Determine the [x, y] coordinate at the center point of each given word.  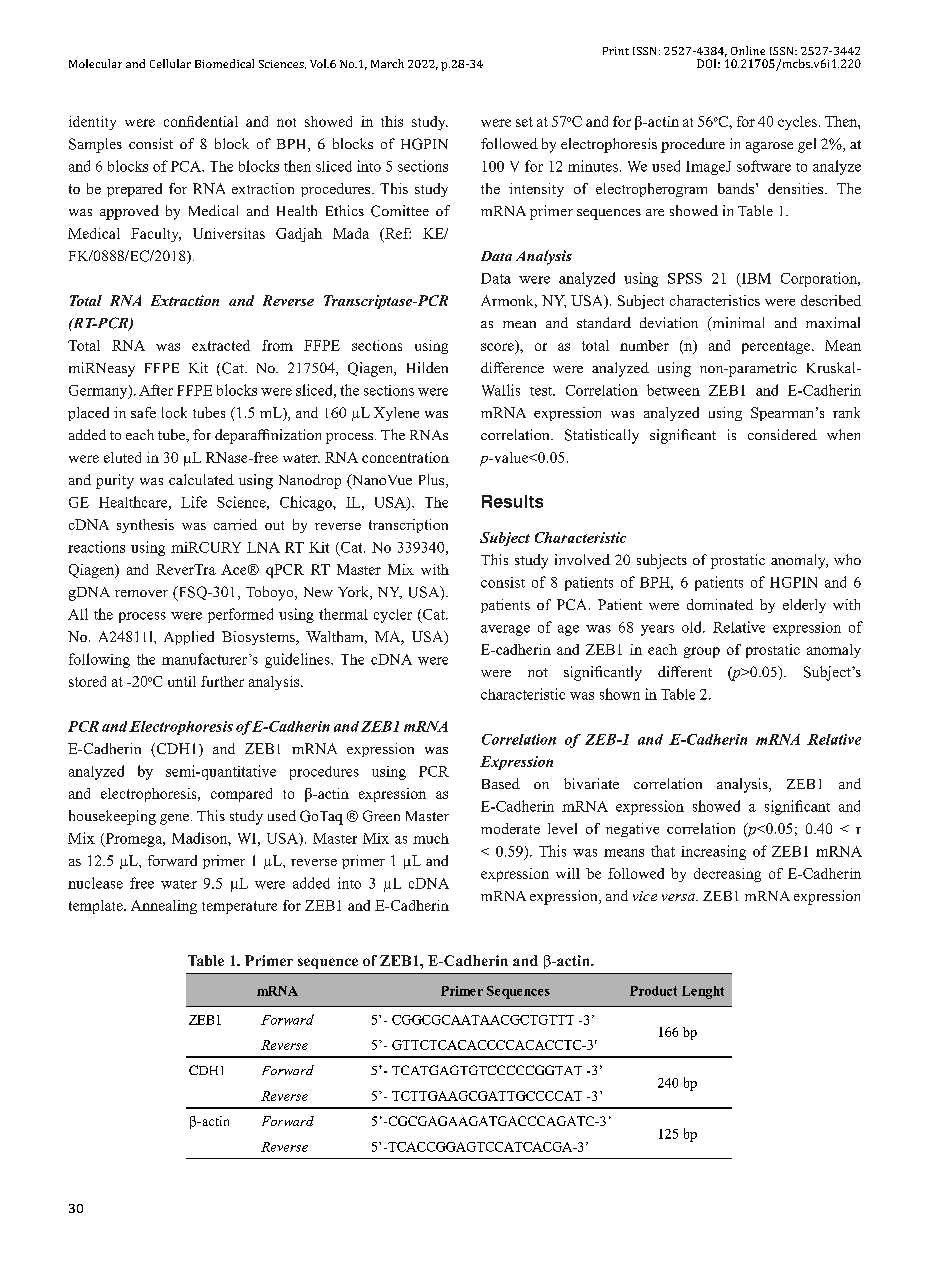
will [568, 873]
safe [143, 412]
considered [782, 434]
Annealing [164, 907]
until [182, 681]
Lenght [703, 992]
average [505, 630]
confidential [201, 121]
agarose [769, 147]
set [524, 122]
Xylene [396, 414]
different [685, 671]
